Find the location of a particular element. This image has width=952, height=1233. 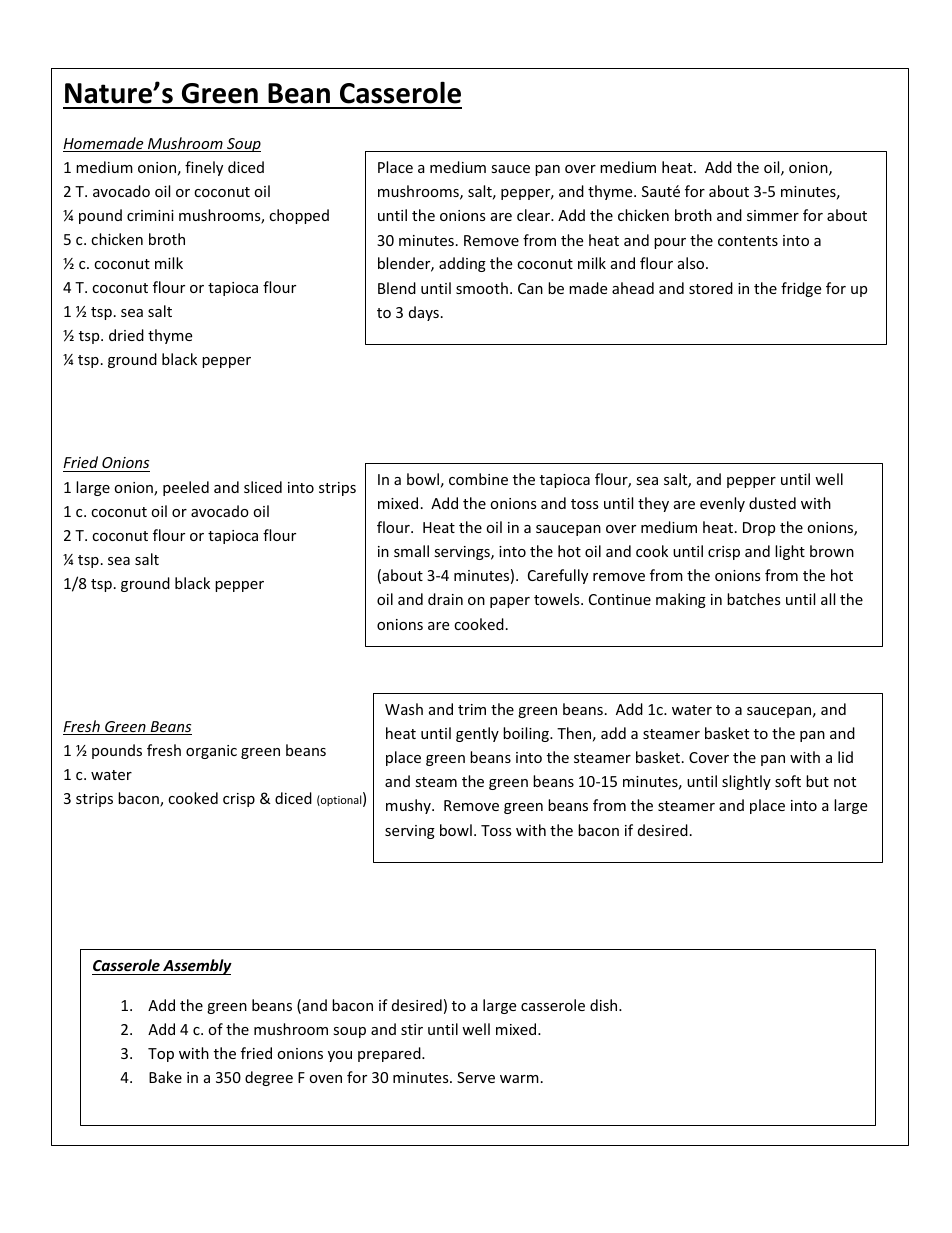

peeled is located at coordinates (186, 488).
